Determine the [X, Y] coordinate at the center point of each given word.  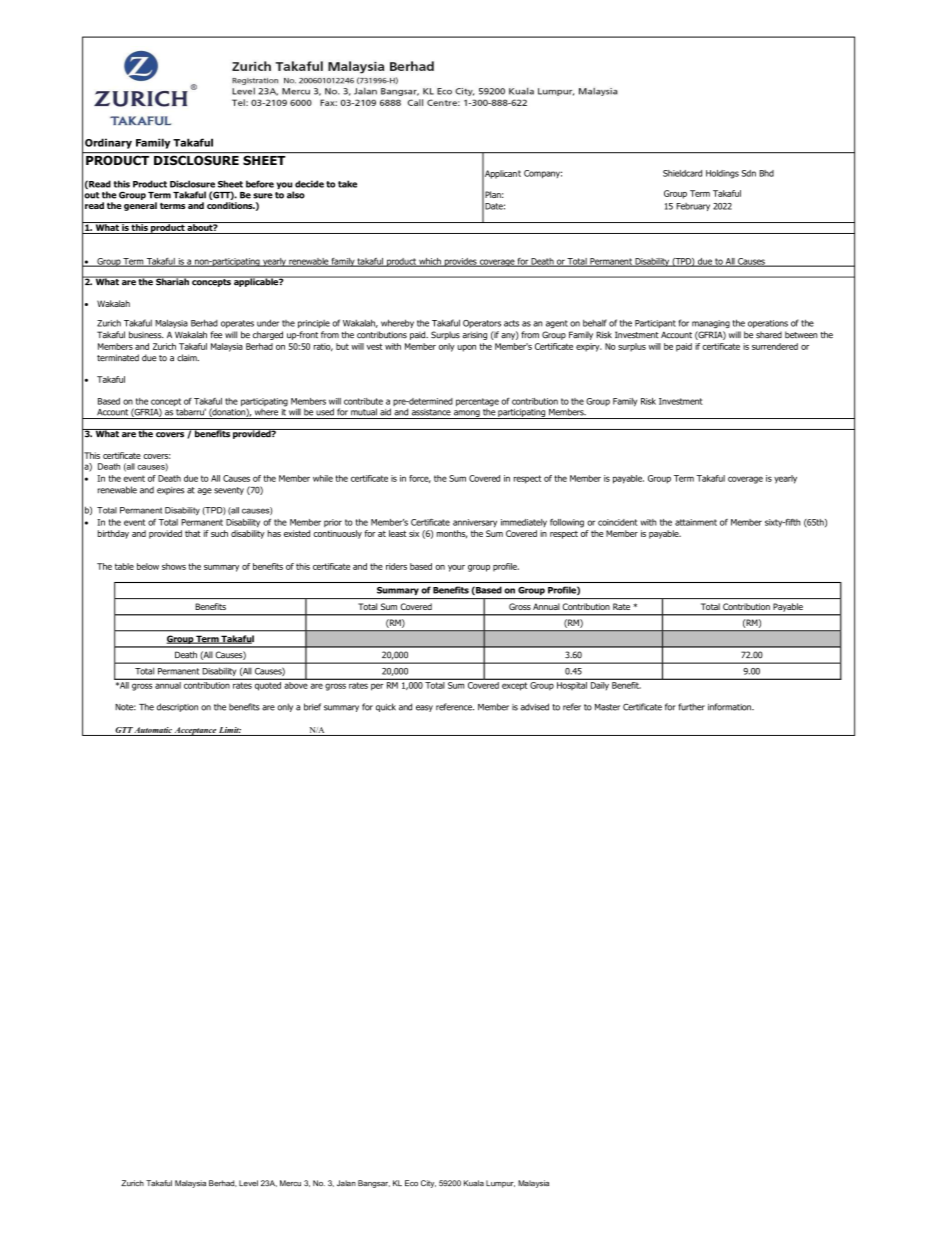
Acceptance [195, 731]
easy [424, 708]
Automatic [153, 730]
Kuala [474, 1183]
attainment [696, 522]
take [347, 184]
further [691, 707]
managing [711, 324]
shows [174, 566]
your [456, 568]
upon [466, 348]
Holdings [722, 174]
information [730, 707]
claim [188, 358]
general [140, 206]
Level [248, 1183]
